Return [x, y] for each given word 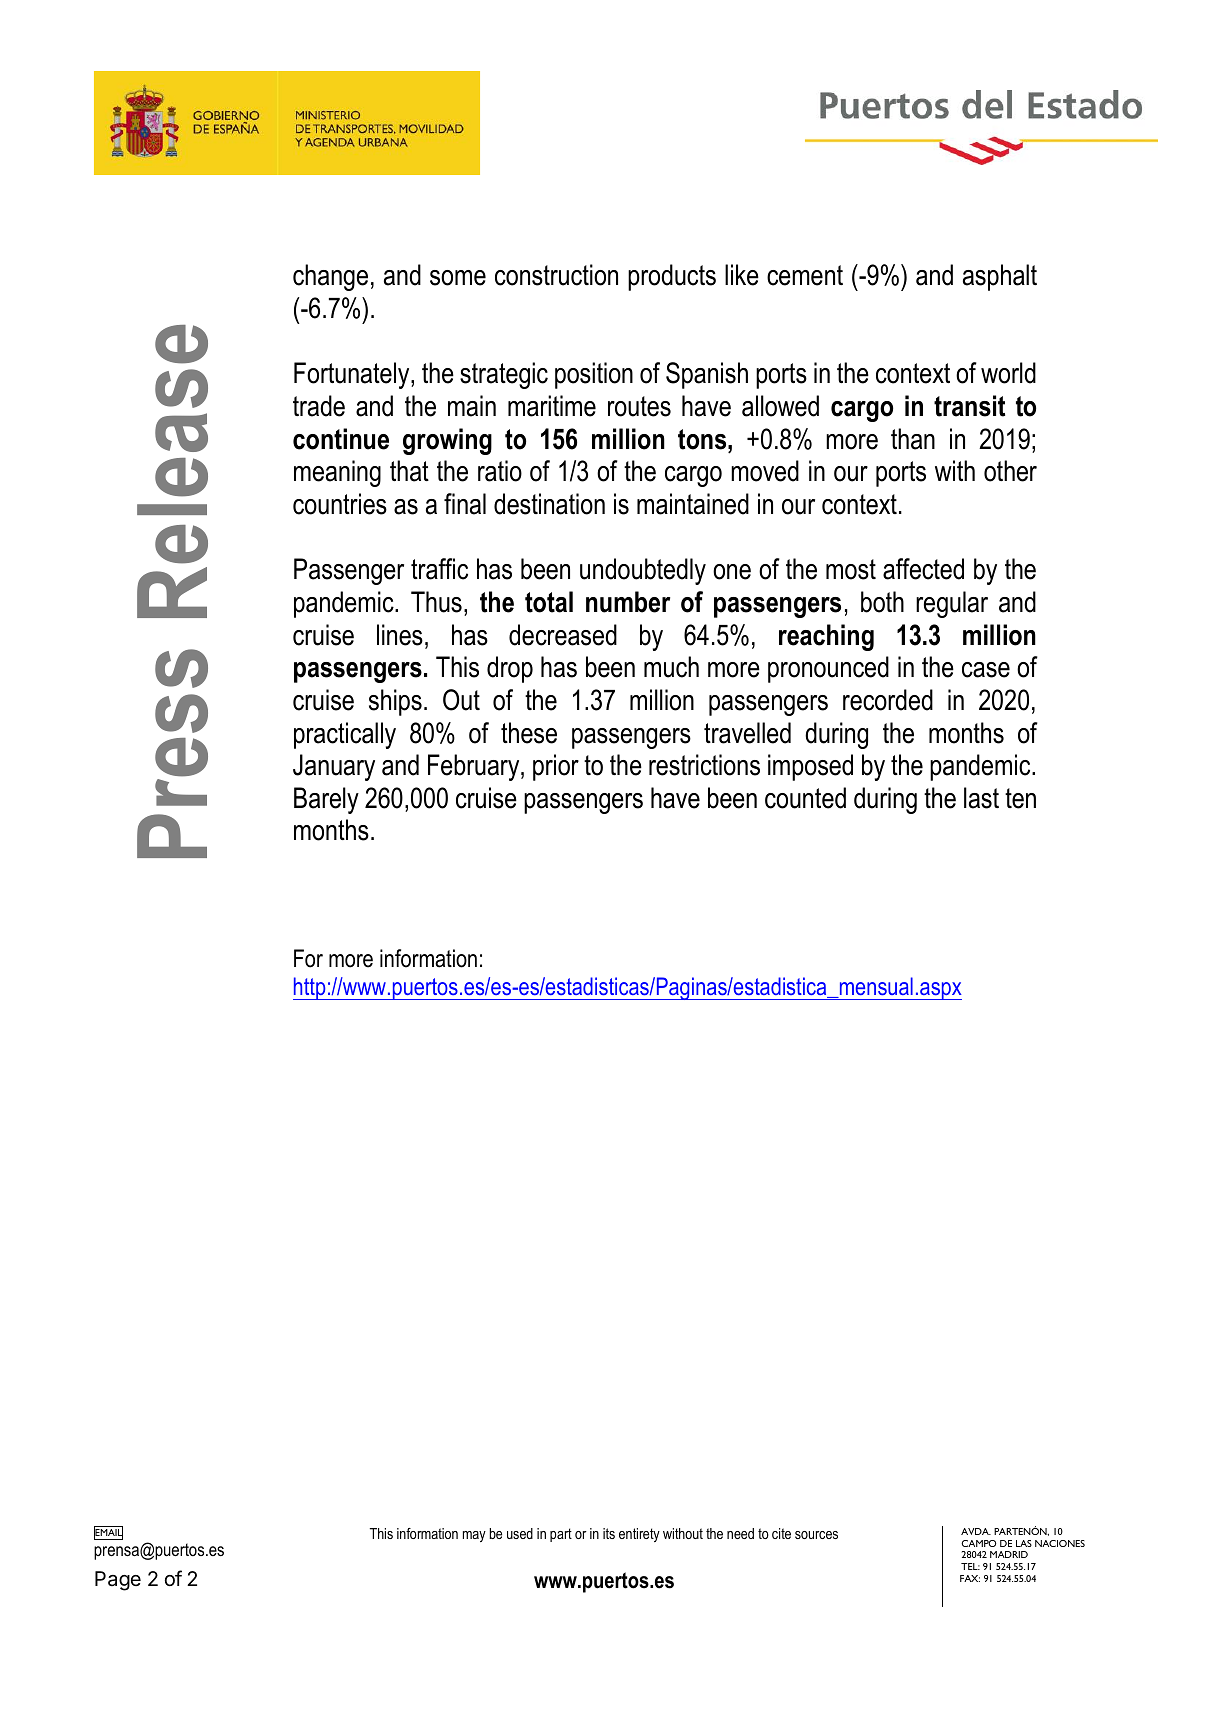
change [330, 277]
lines [400, 635]
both [882, 602]
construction [556, 275]
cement [805, 275]
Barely [326, 800]
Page [118, 1581]
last [981, 798]
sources [816, 1535]
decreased [563, 635]
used [520, 1533]
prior [556, 767]
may [474, 1536]
